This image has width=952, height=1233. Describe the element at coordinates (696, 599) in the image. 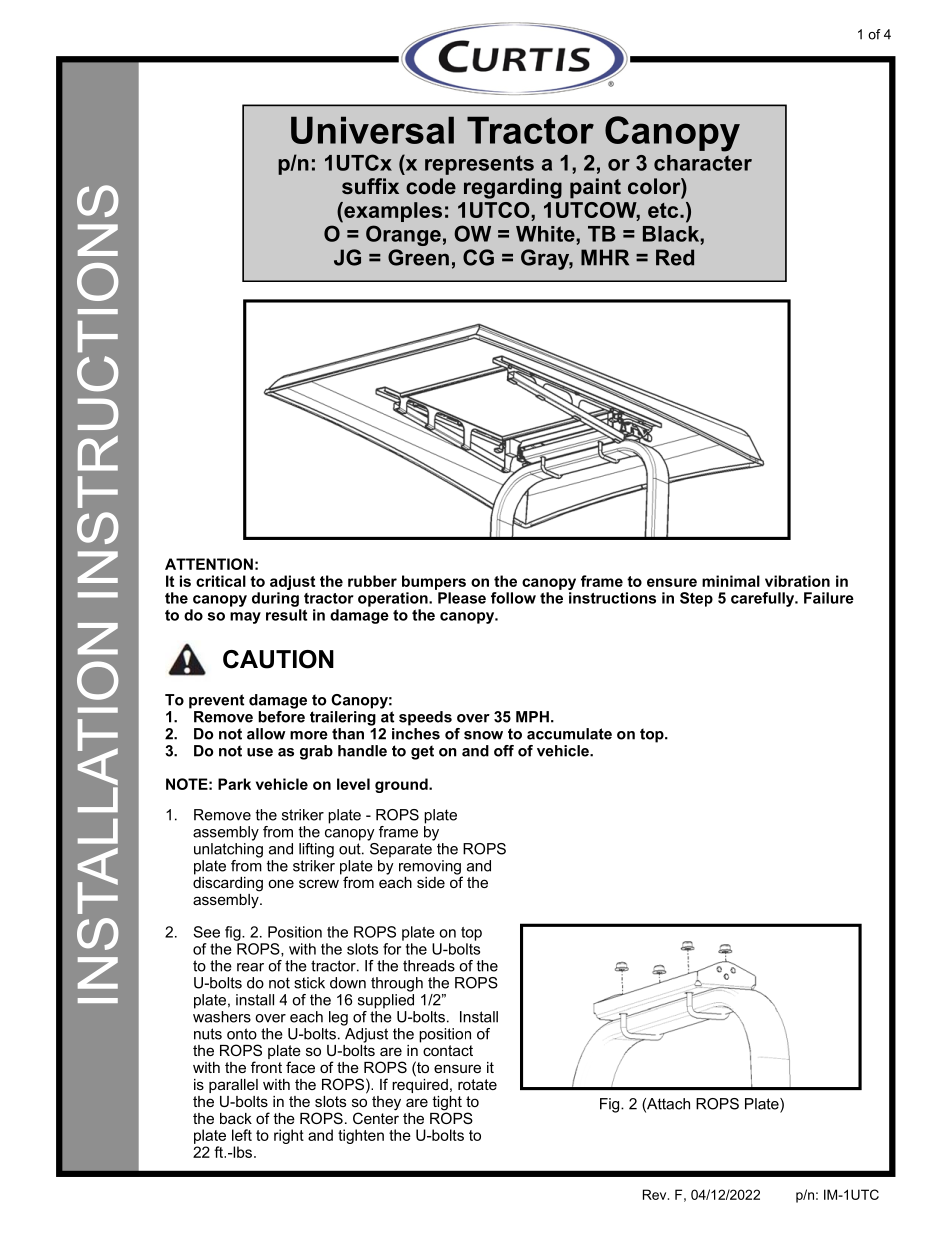

I see `Step` at that location.
